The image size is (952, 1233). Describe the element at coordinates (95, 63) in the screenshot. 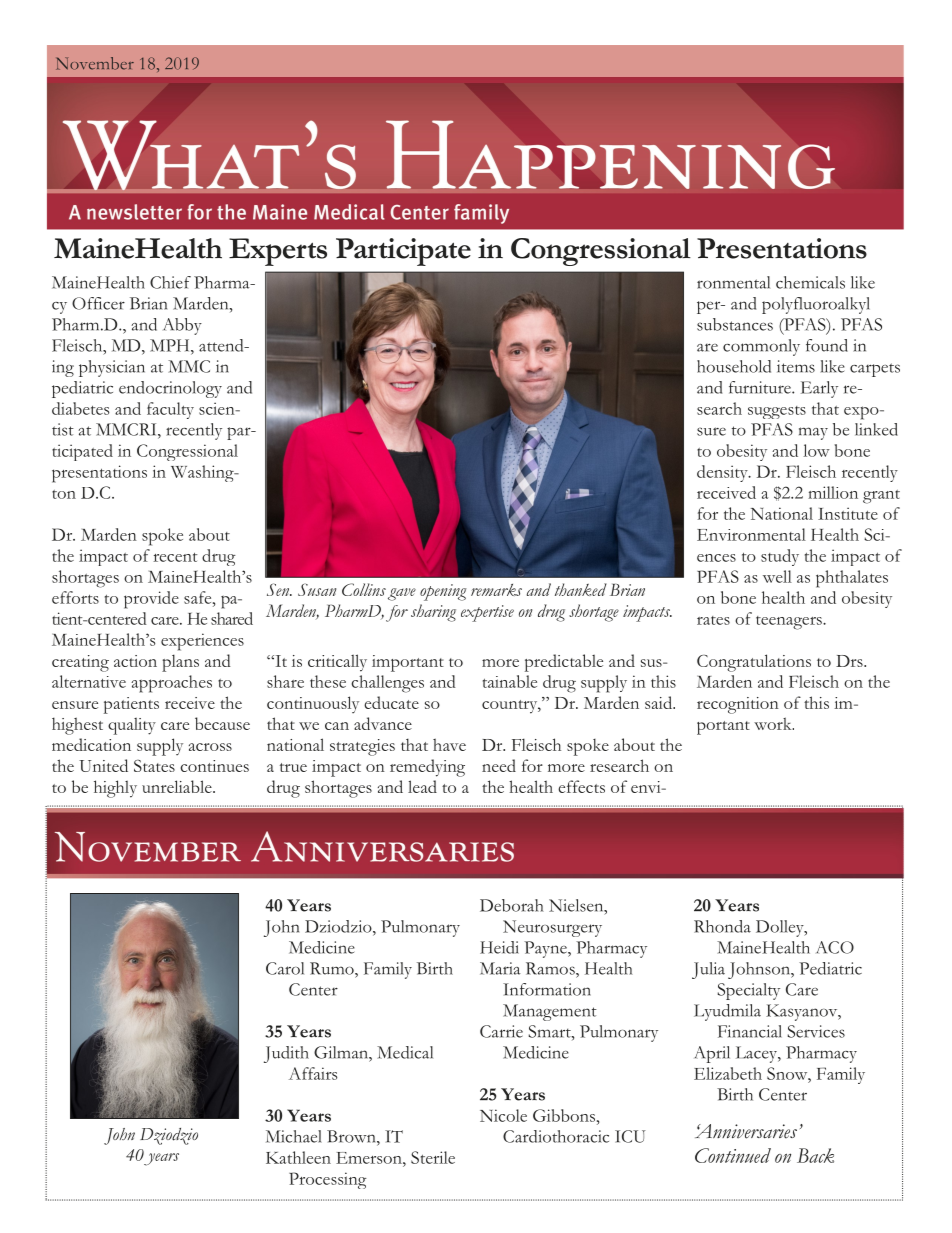

I see `November` at that location.
